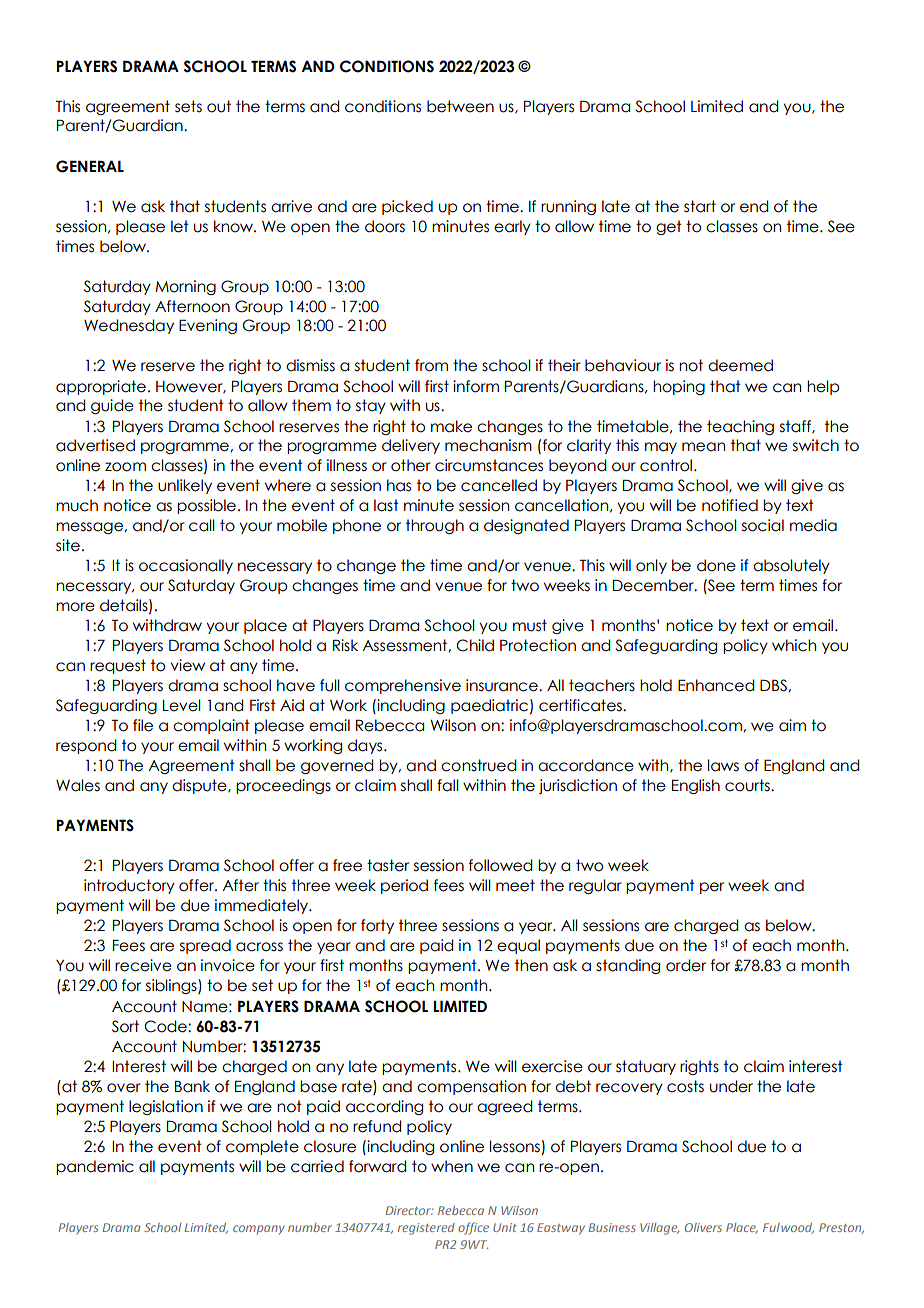 Image resolution: width=924 pixels, height=1308 pixels. I want to click on sets, so click(188, 106).
